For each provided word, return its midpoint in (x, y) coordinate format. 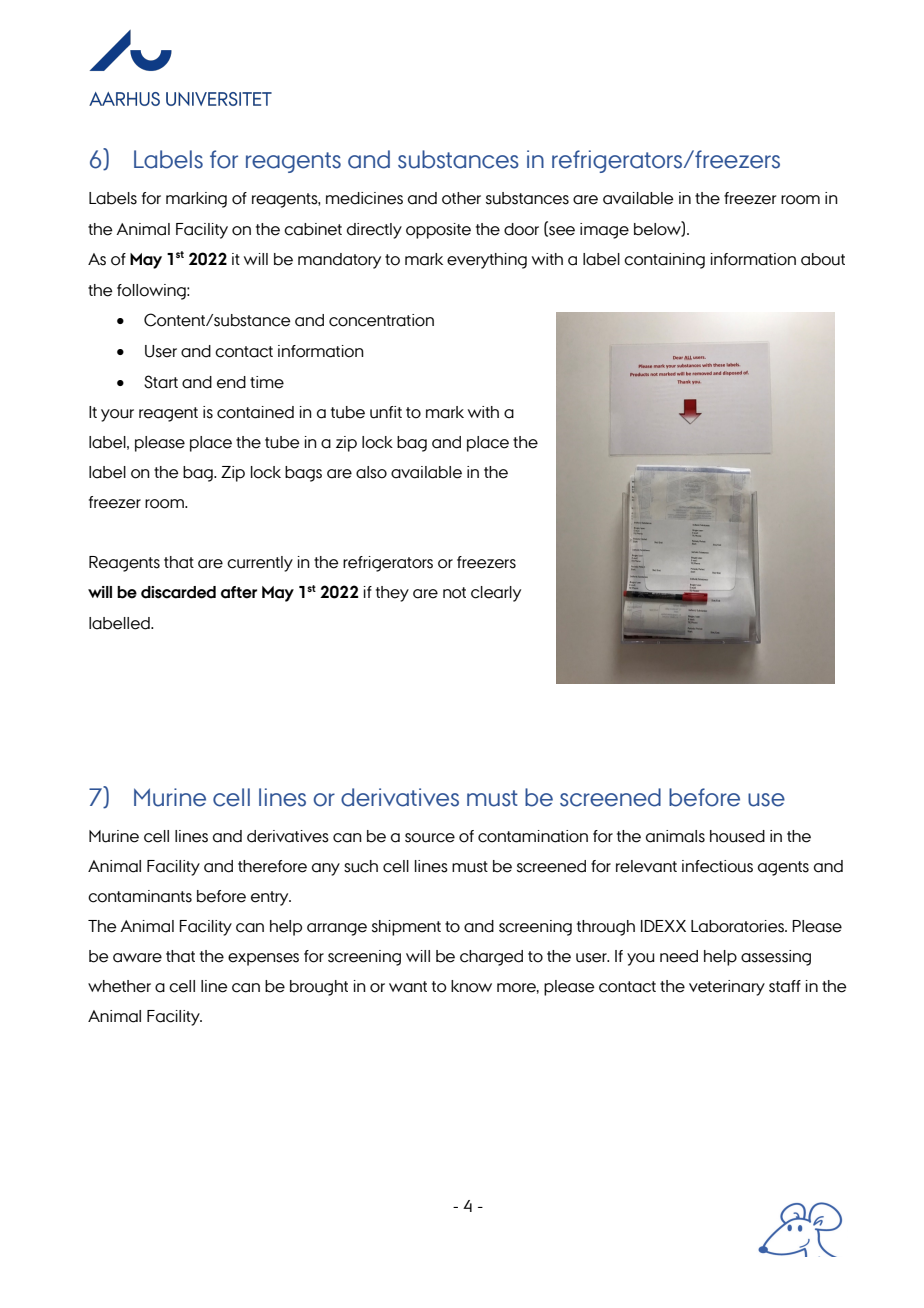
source (430, 838)
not (454, 593)
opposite (438, 231)
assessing (776, 958)
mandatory (339, 261)
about (823, 259)
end (231, 382)
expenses (263, 959)
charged (491, 958)
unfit (386, 412)
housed (737, 836)
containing (664, 261)
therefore (272, 866)
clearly (496, 594)
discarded (178, 592)
